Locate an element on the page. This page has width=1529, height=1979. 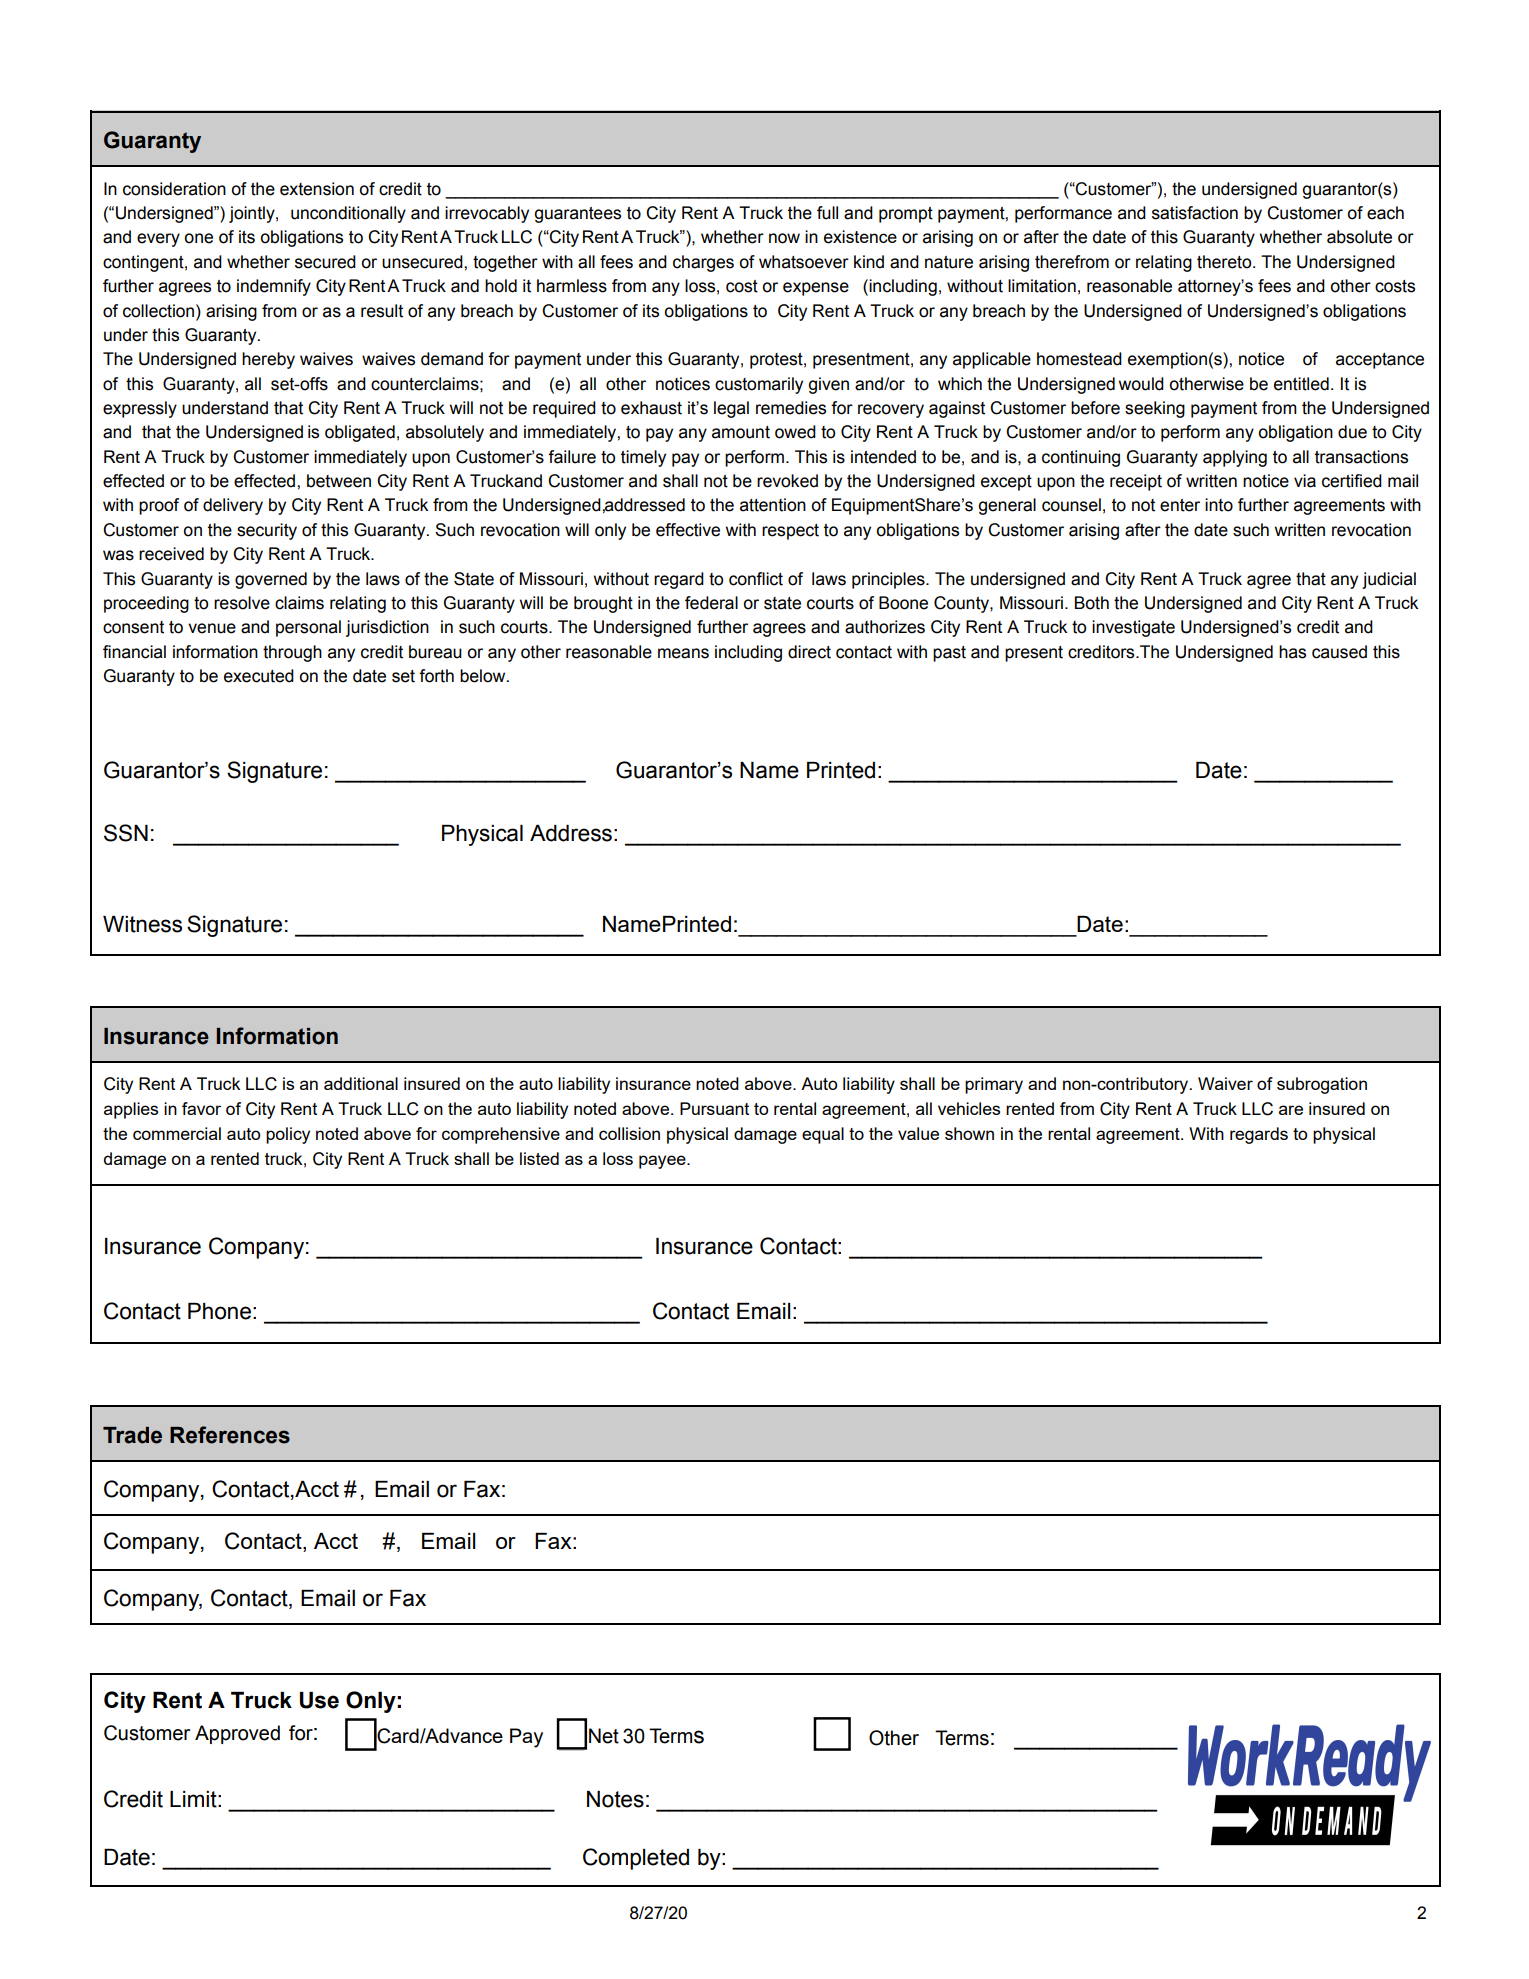
thereto is located at coordinates (1225, 262).
